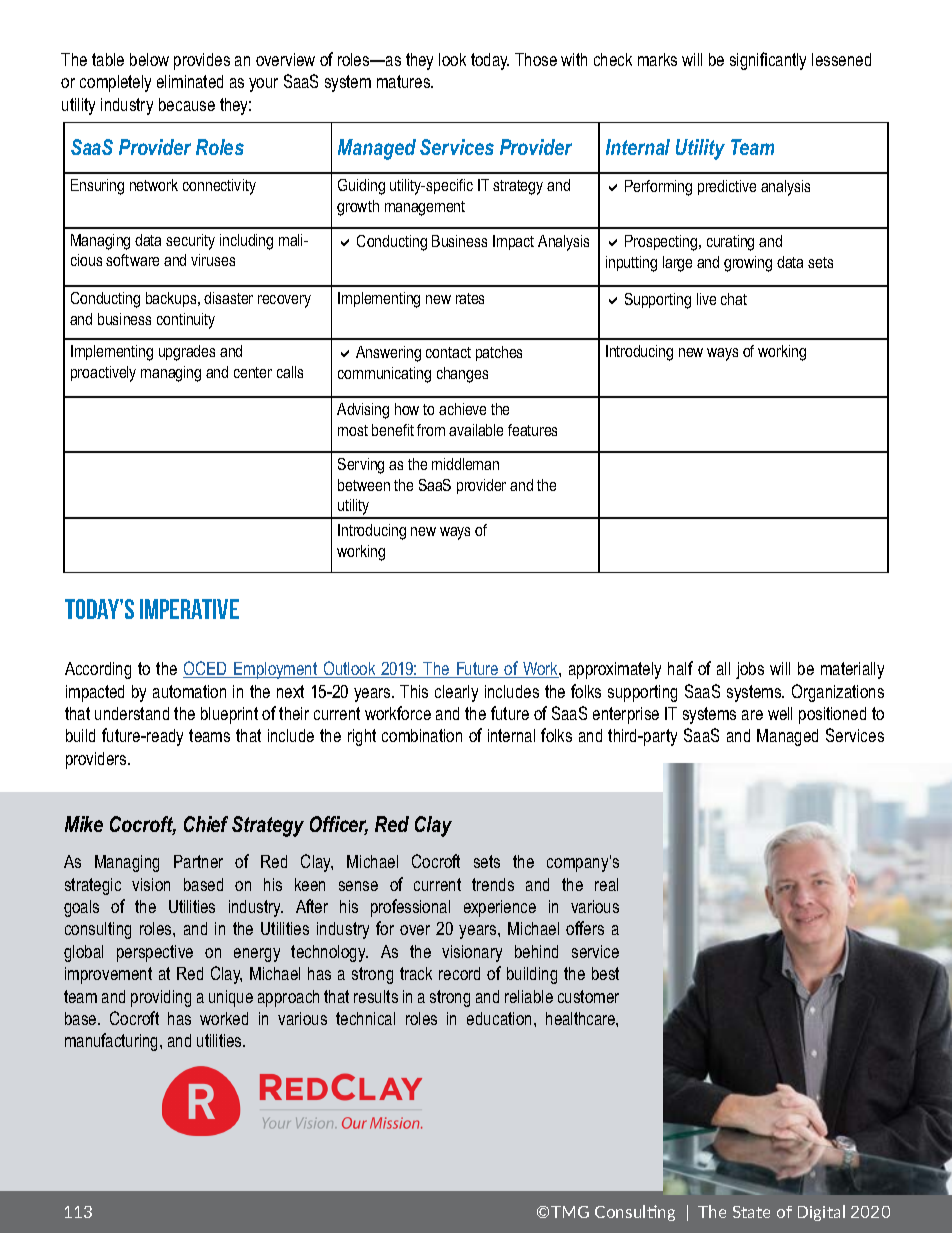  I want to click on matures, so click(405, 81).
